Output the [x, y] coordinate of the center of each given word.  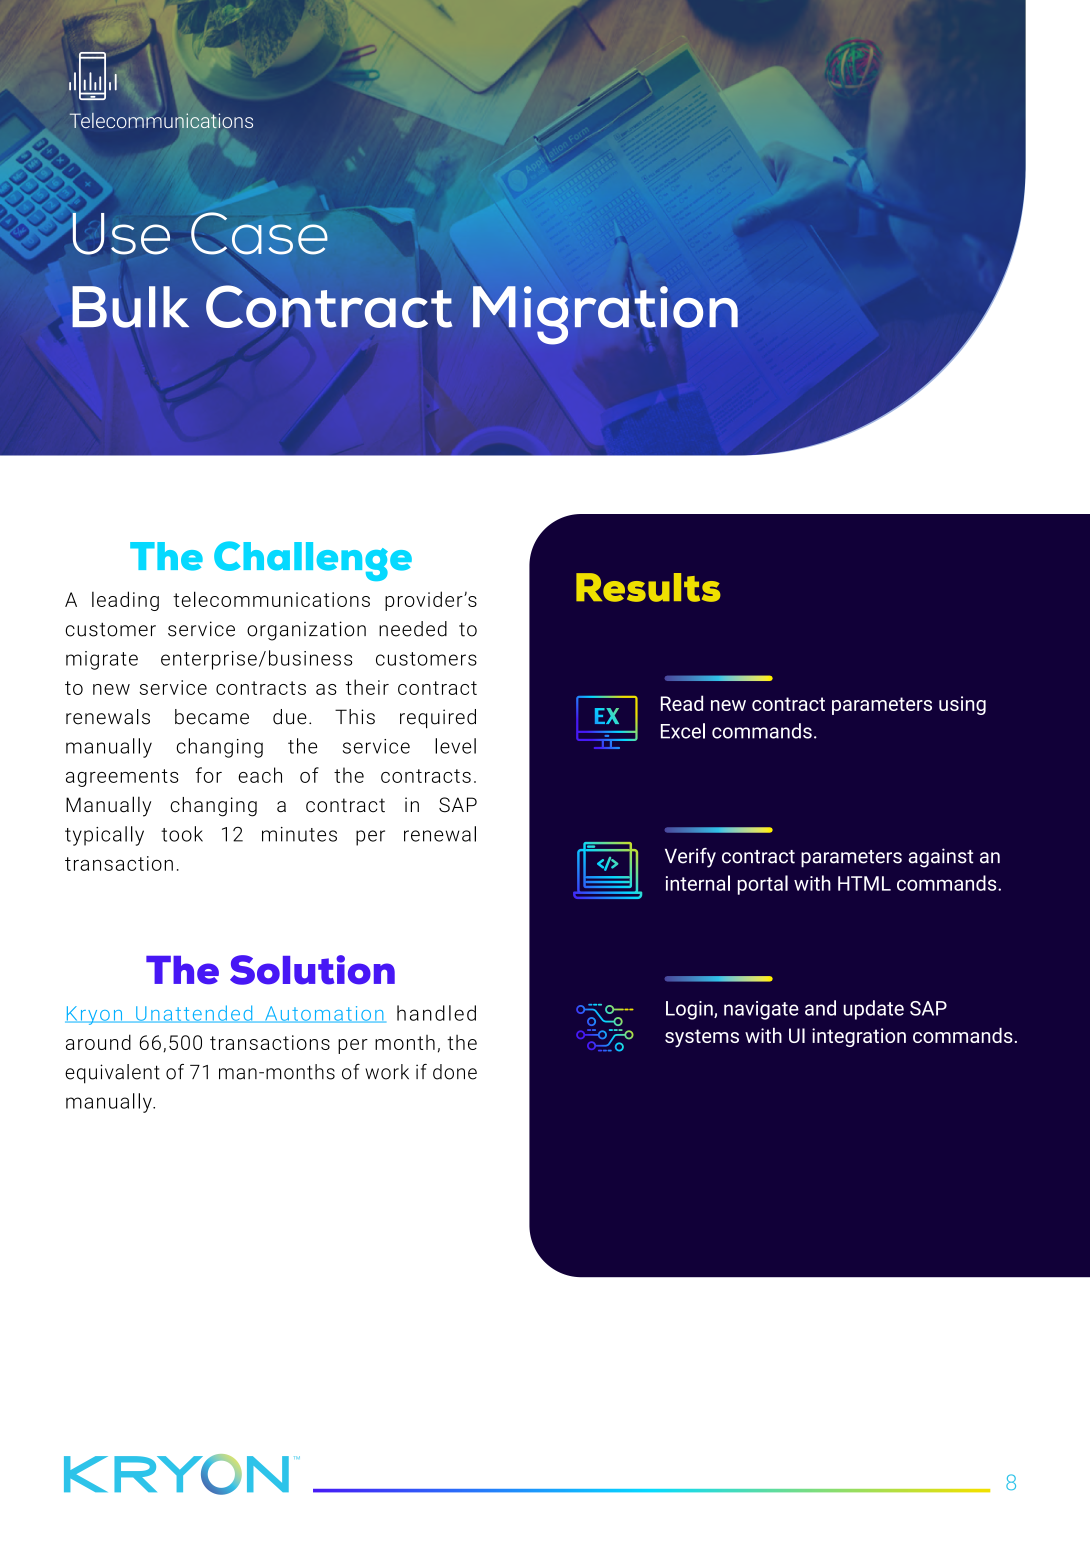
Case [259, 233]
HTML [864, 883]
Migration [605, 315]
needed [413, 629]
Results [648, 587]
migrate [102, 660]
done [455, 1072]
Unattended [194, 1014]
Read [682, 703]
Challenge [313, 561]
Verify [690, 858]
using [962, 705]
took [182, 834]
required [438, 718]
